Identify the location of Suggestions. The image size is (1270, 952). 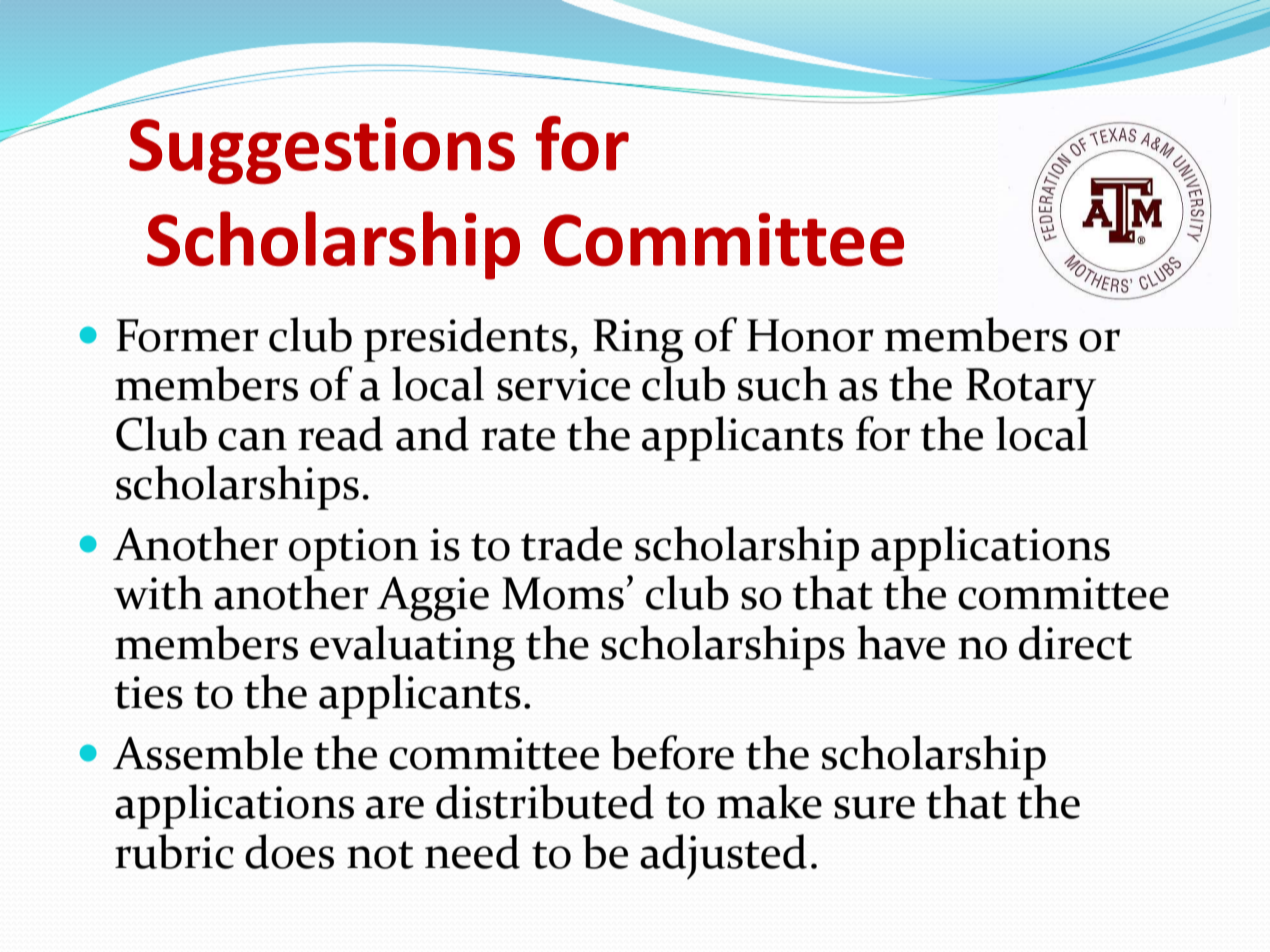
(322, 151).
